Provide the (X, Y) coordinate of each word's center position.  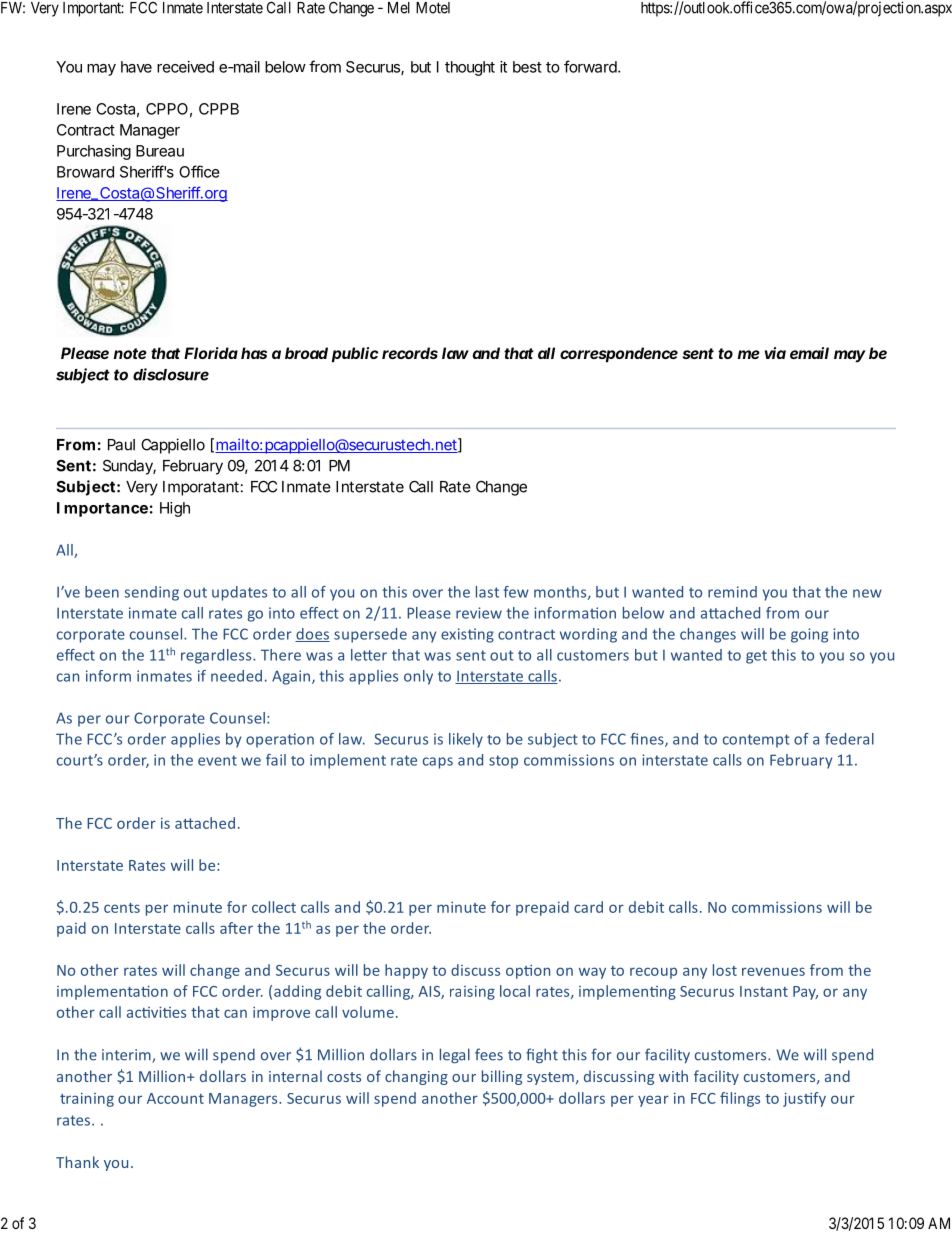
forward (591, 66)
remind (732, 592)
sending (151, 593)
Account (175, 1098)
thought (470, 68)
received (185, 67)
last (487, 592)
